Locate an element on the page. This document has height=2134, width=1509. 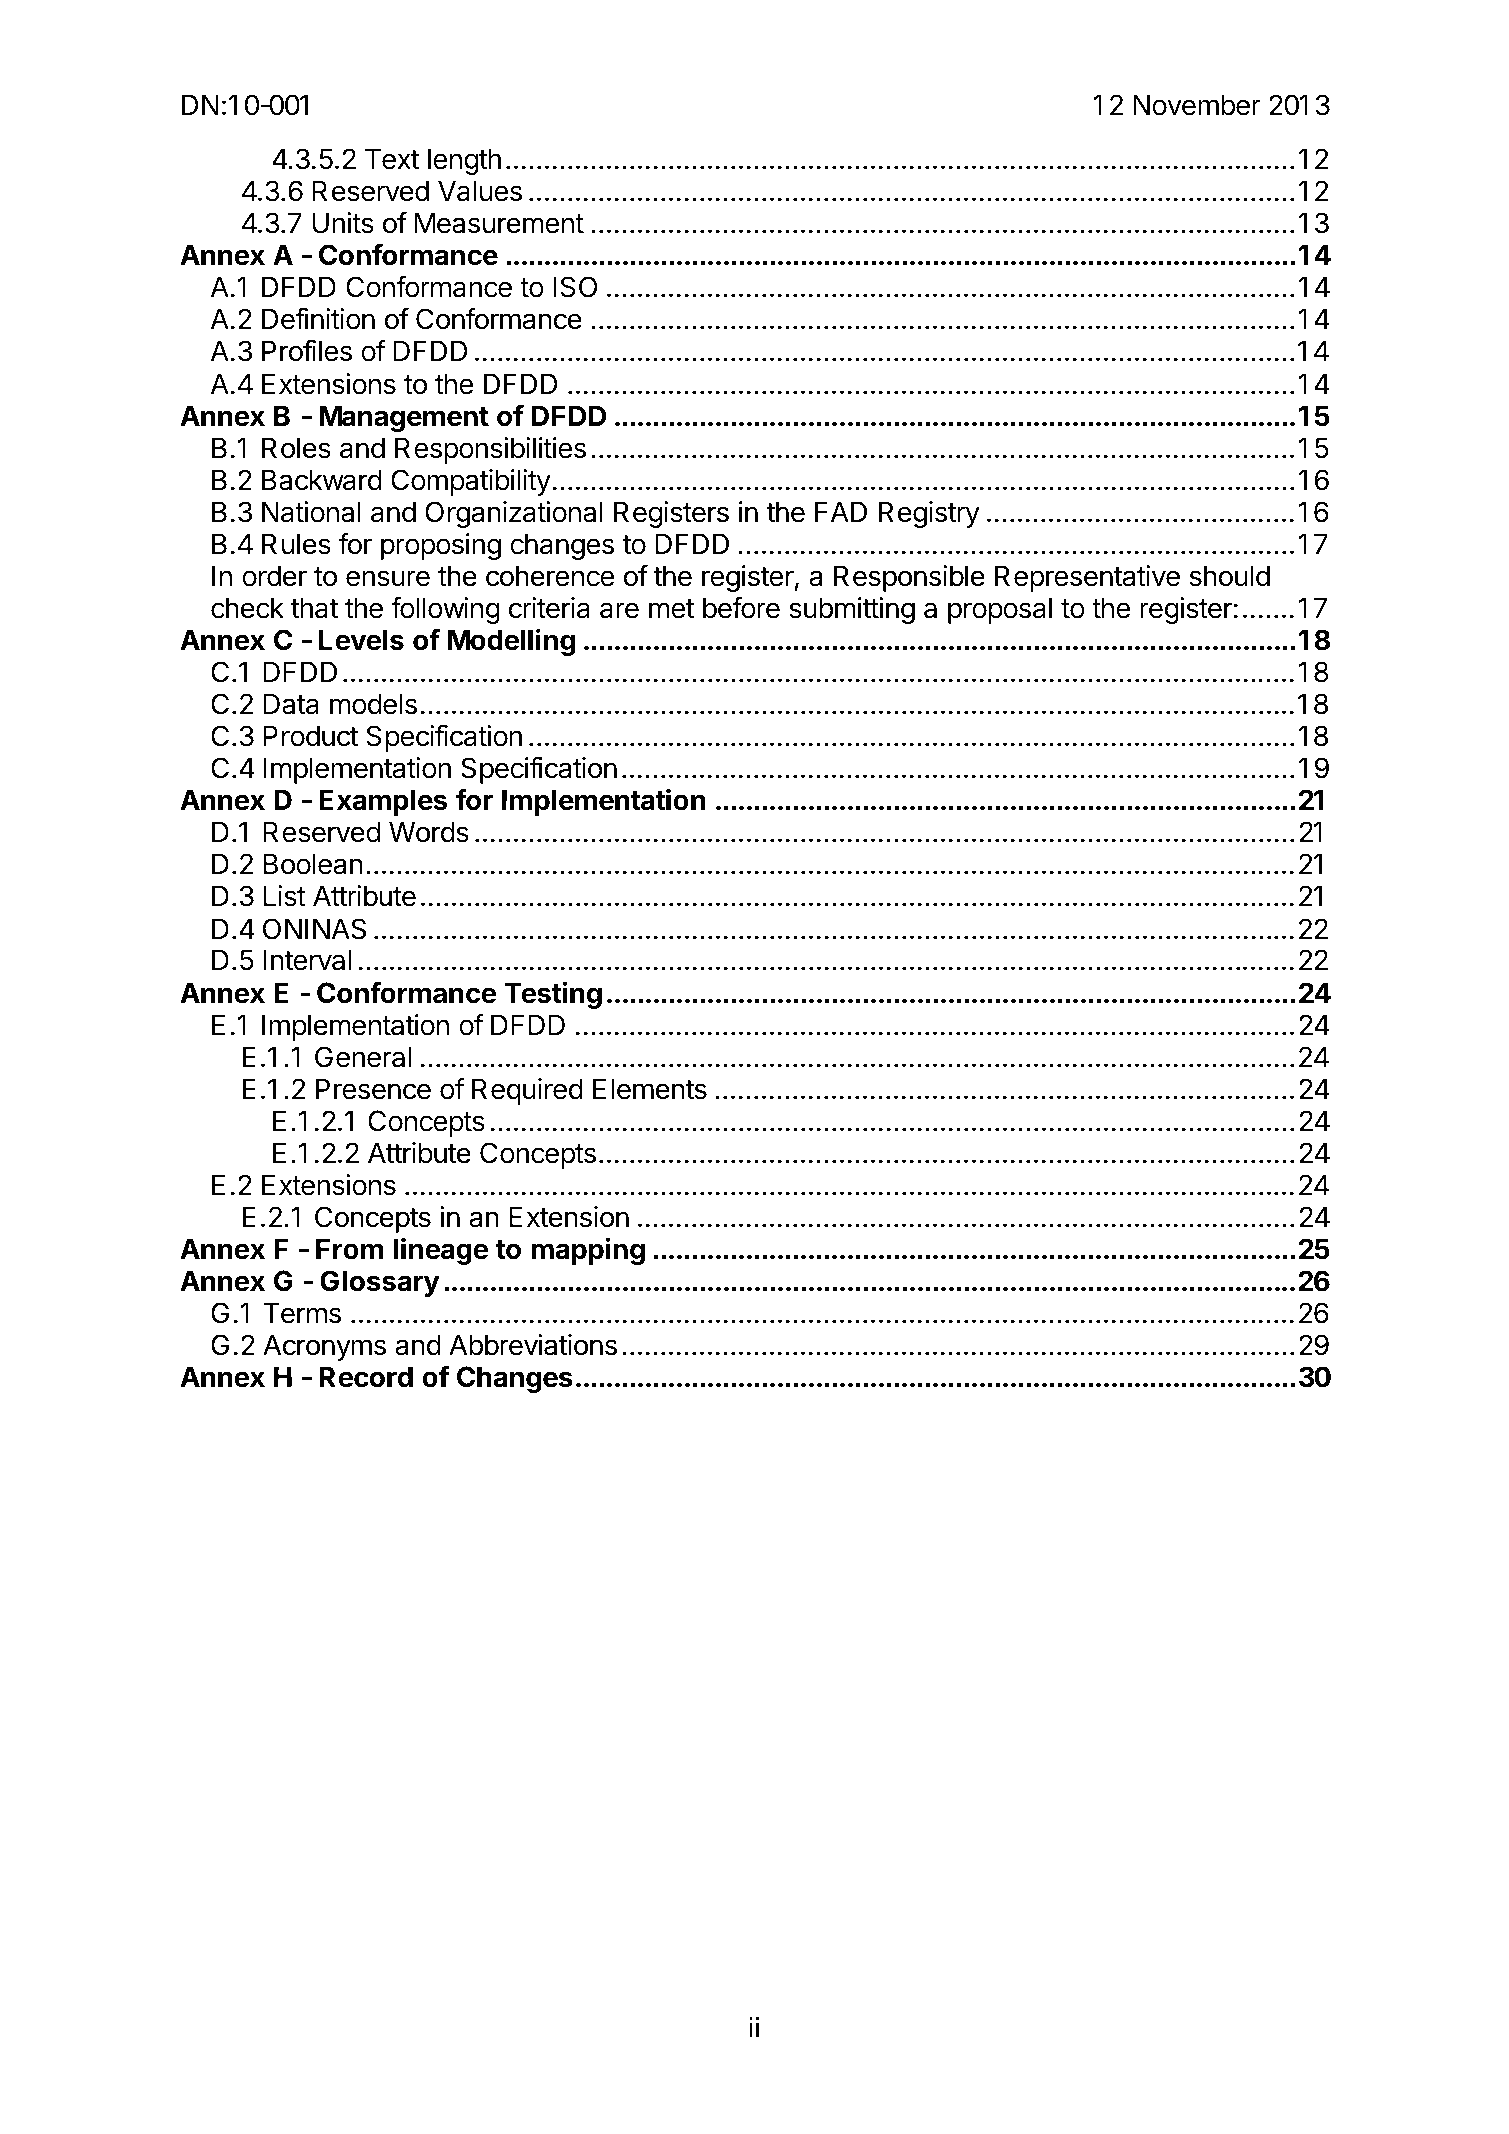
Text is located at coordinates (392, 159).
